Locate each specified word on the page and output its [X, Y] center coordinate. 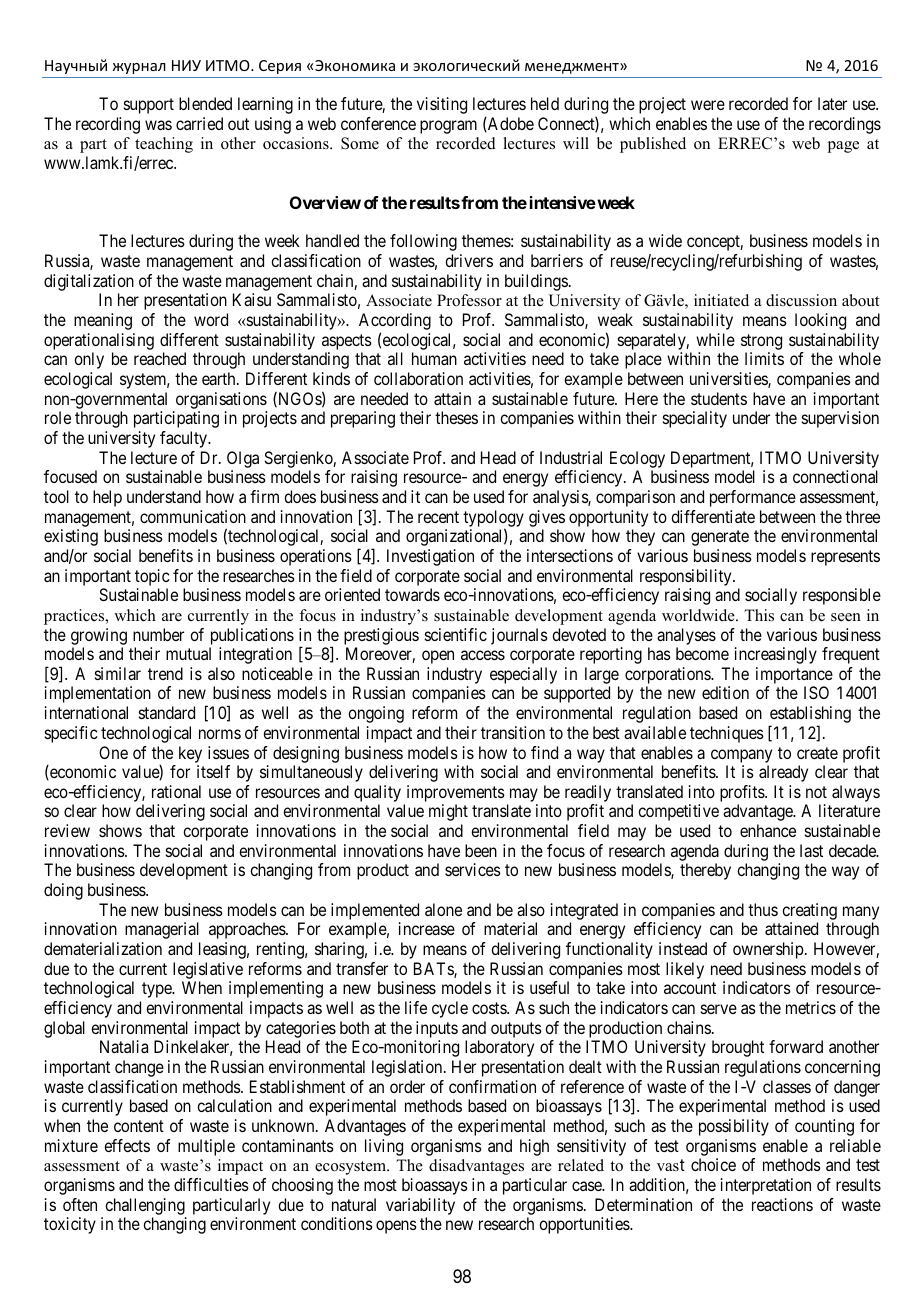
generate [720, 538]
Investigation [430, 557]
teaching [164, 145]
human [434, 358]
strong [761, 342]
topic [152, 577]
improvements [456, 793]
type [158, 990]
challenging [145, 1206]
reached [160, 358]
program [448, 127]
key [190, 754]
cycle [450, 1009]
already [783, 773]
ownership [769, 950]
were [708, 105]
